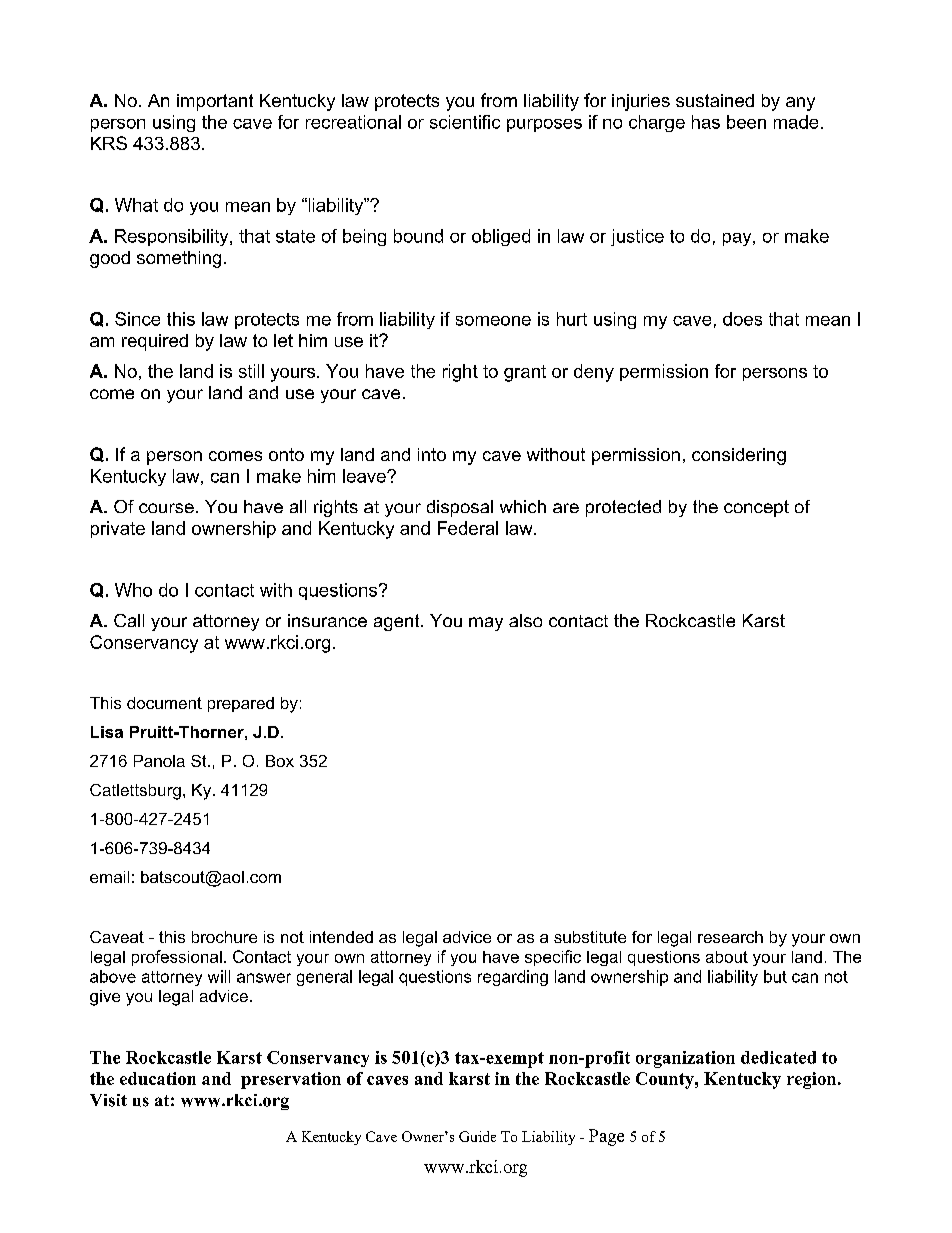  I want to click on does, so click(742, 319).
